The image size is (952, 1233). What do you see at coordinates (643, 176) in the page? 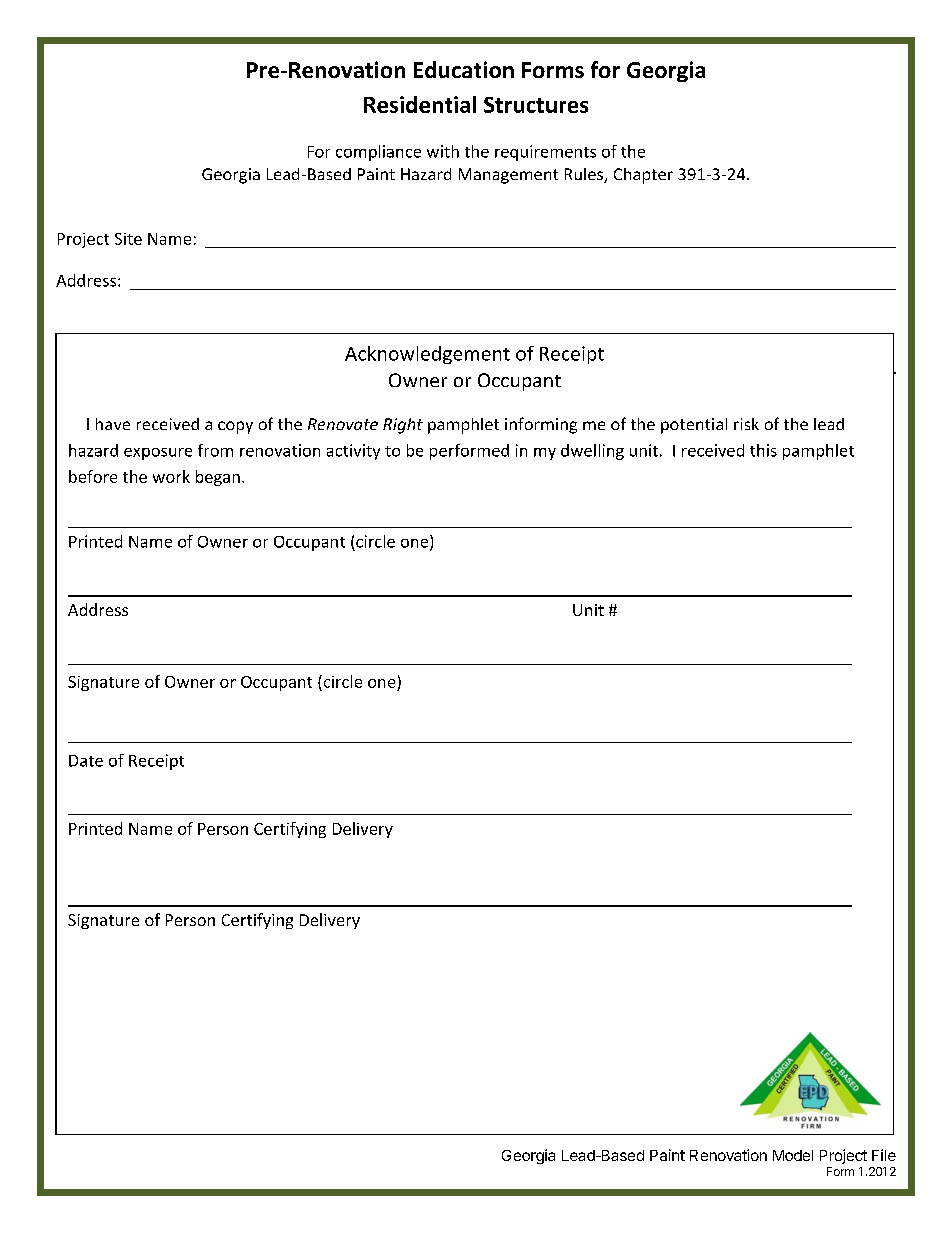
I see `Chapter` at bounding box center [643, 176].
